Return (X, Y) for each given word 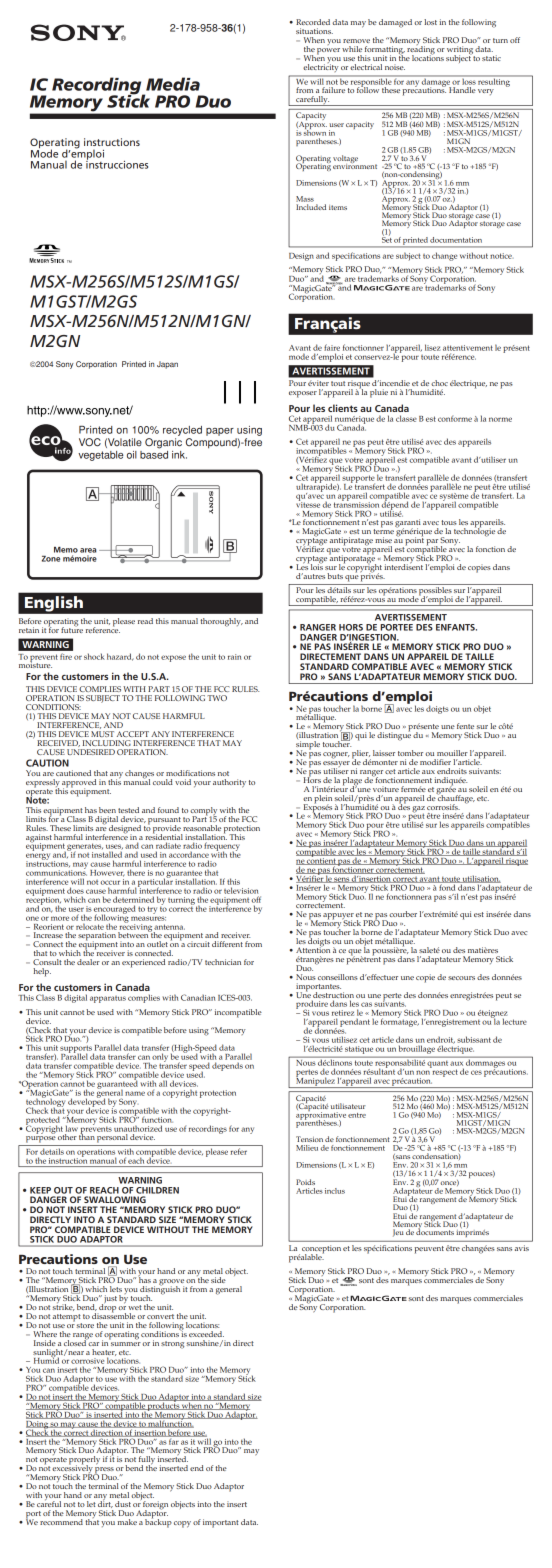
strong (172, 1345)
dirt (105, 1503)
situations (314, 31)
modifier (435, 762)
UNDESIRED (91, 752)
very (486, 92)
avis (522, 1248)
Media (173, 84)
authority (229, 783)
